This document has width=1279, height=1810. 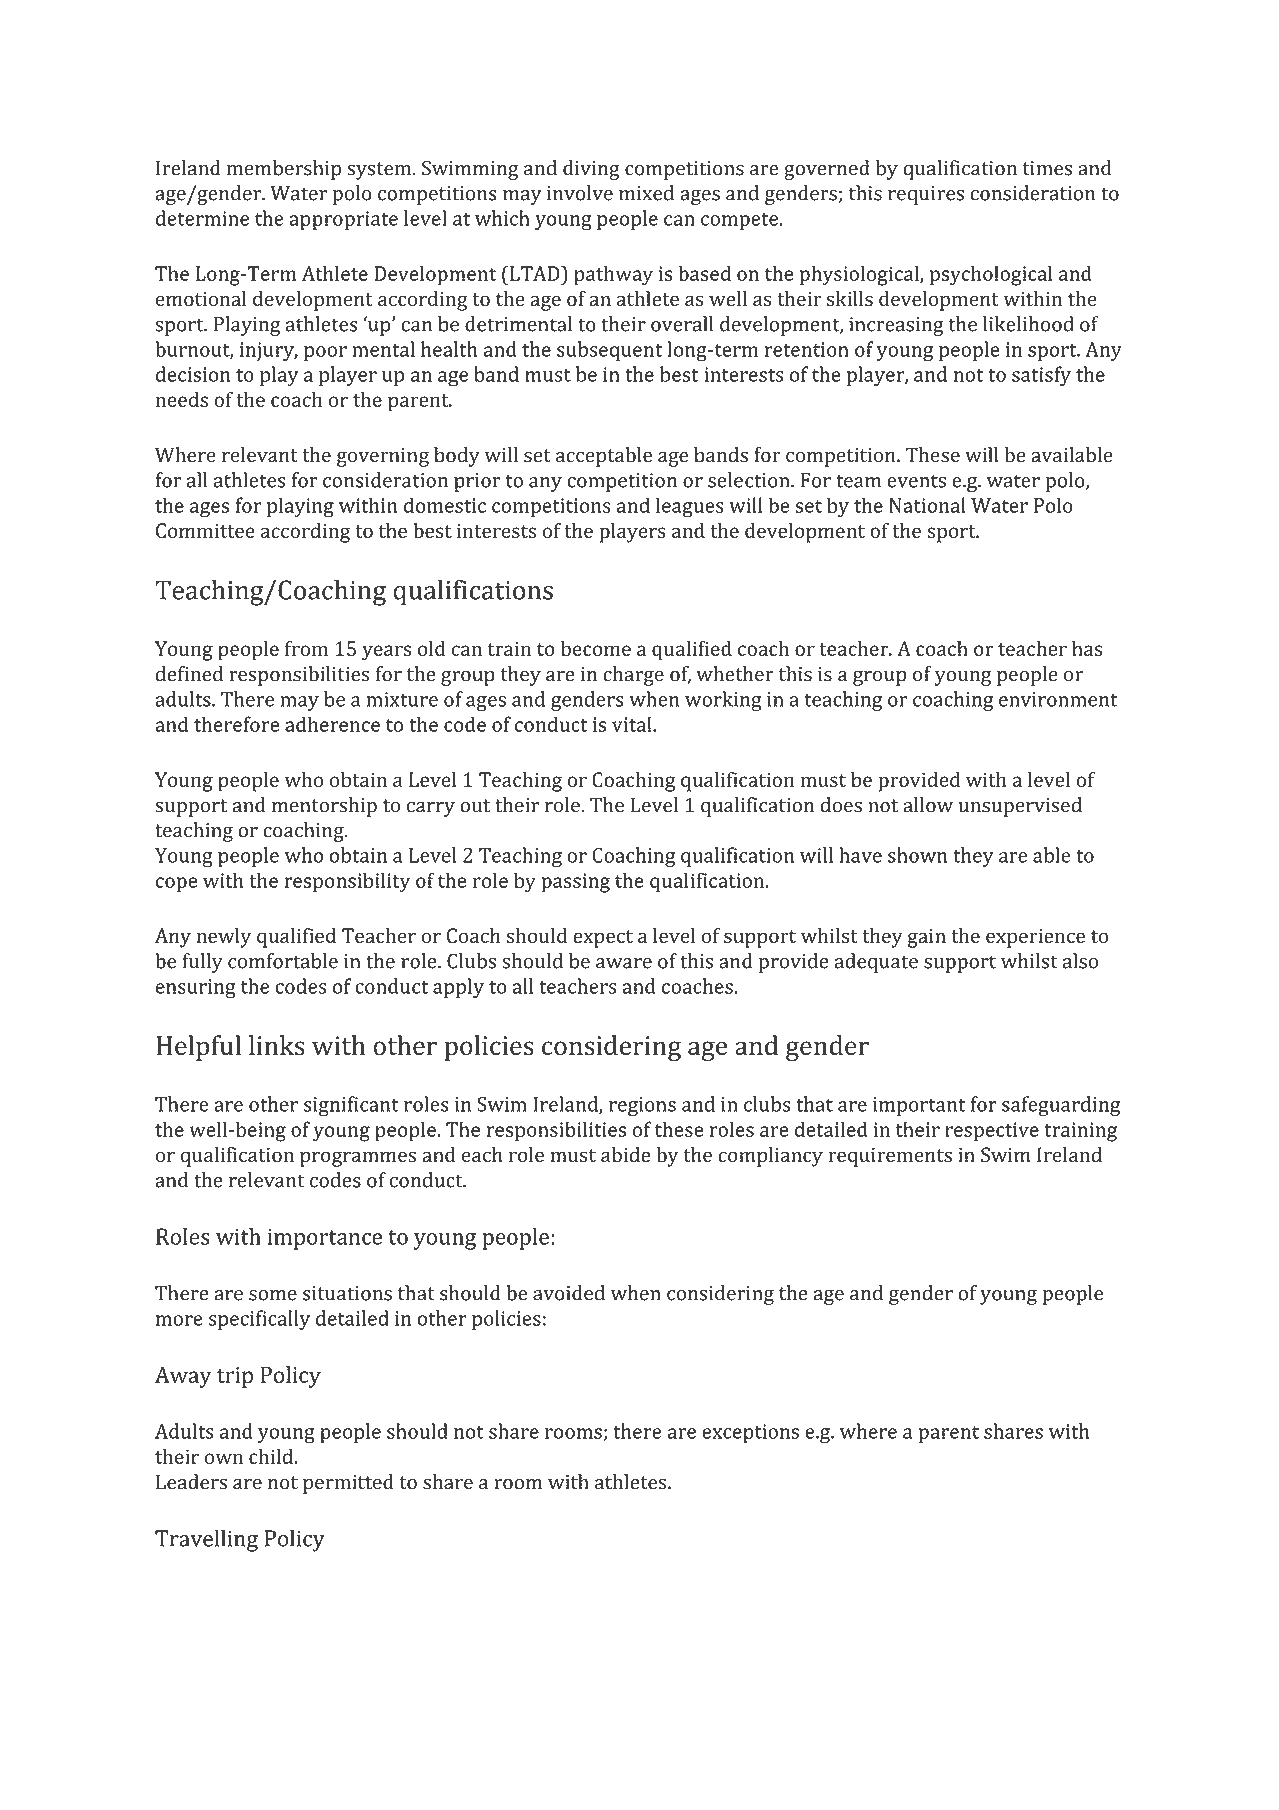 I want to click on exceptions, so click(x=750, y=1433).
